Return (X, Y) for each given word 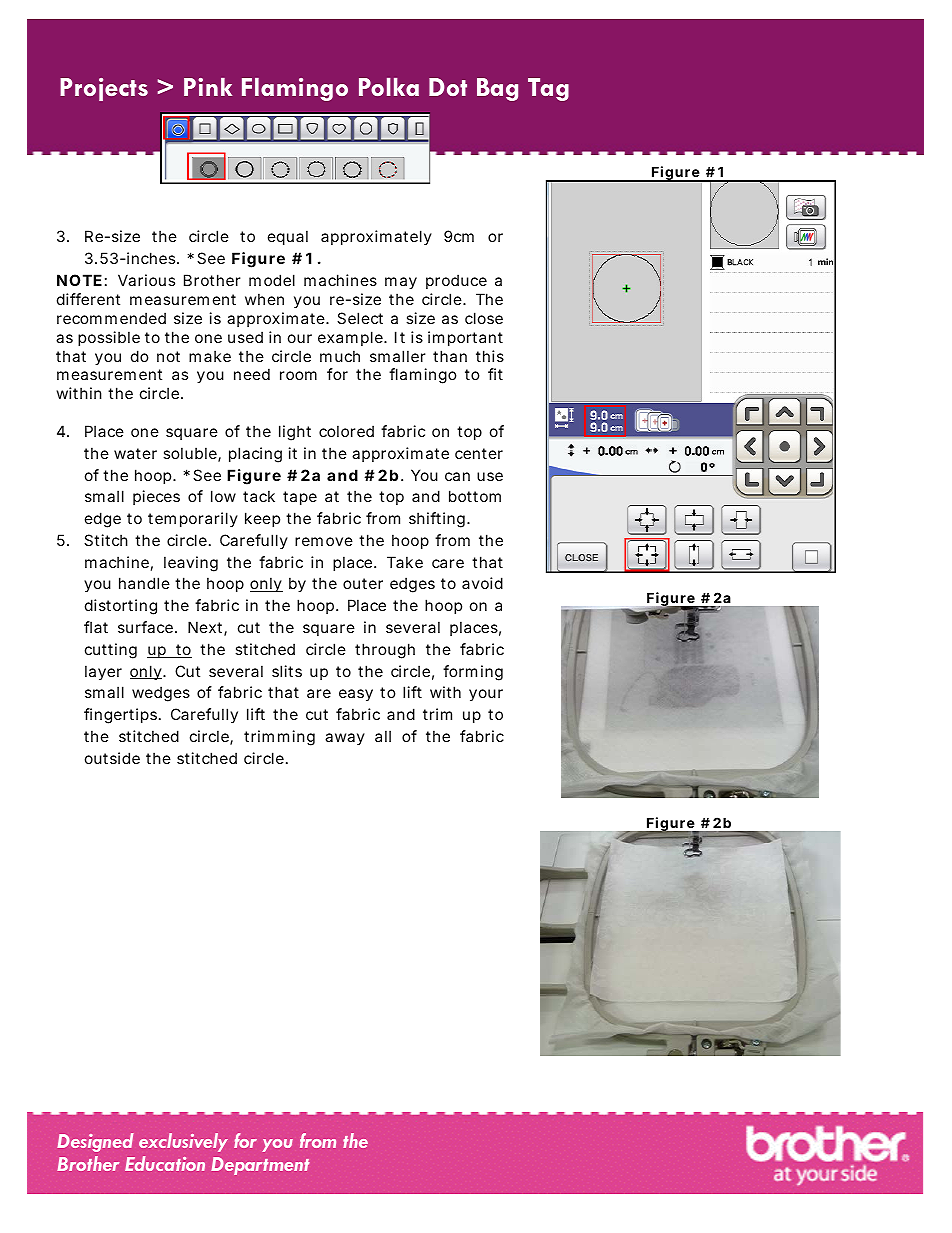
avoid (482, 583)
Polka (389, 87)
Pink (208, 87)
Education (165, 1163)
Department (260, 1166)
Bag (497, 89)
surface (145, 627)
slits (287, 671)
